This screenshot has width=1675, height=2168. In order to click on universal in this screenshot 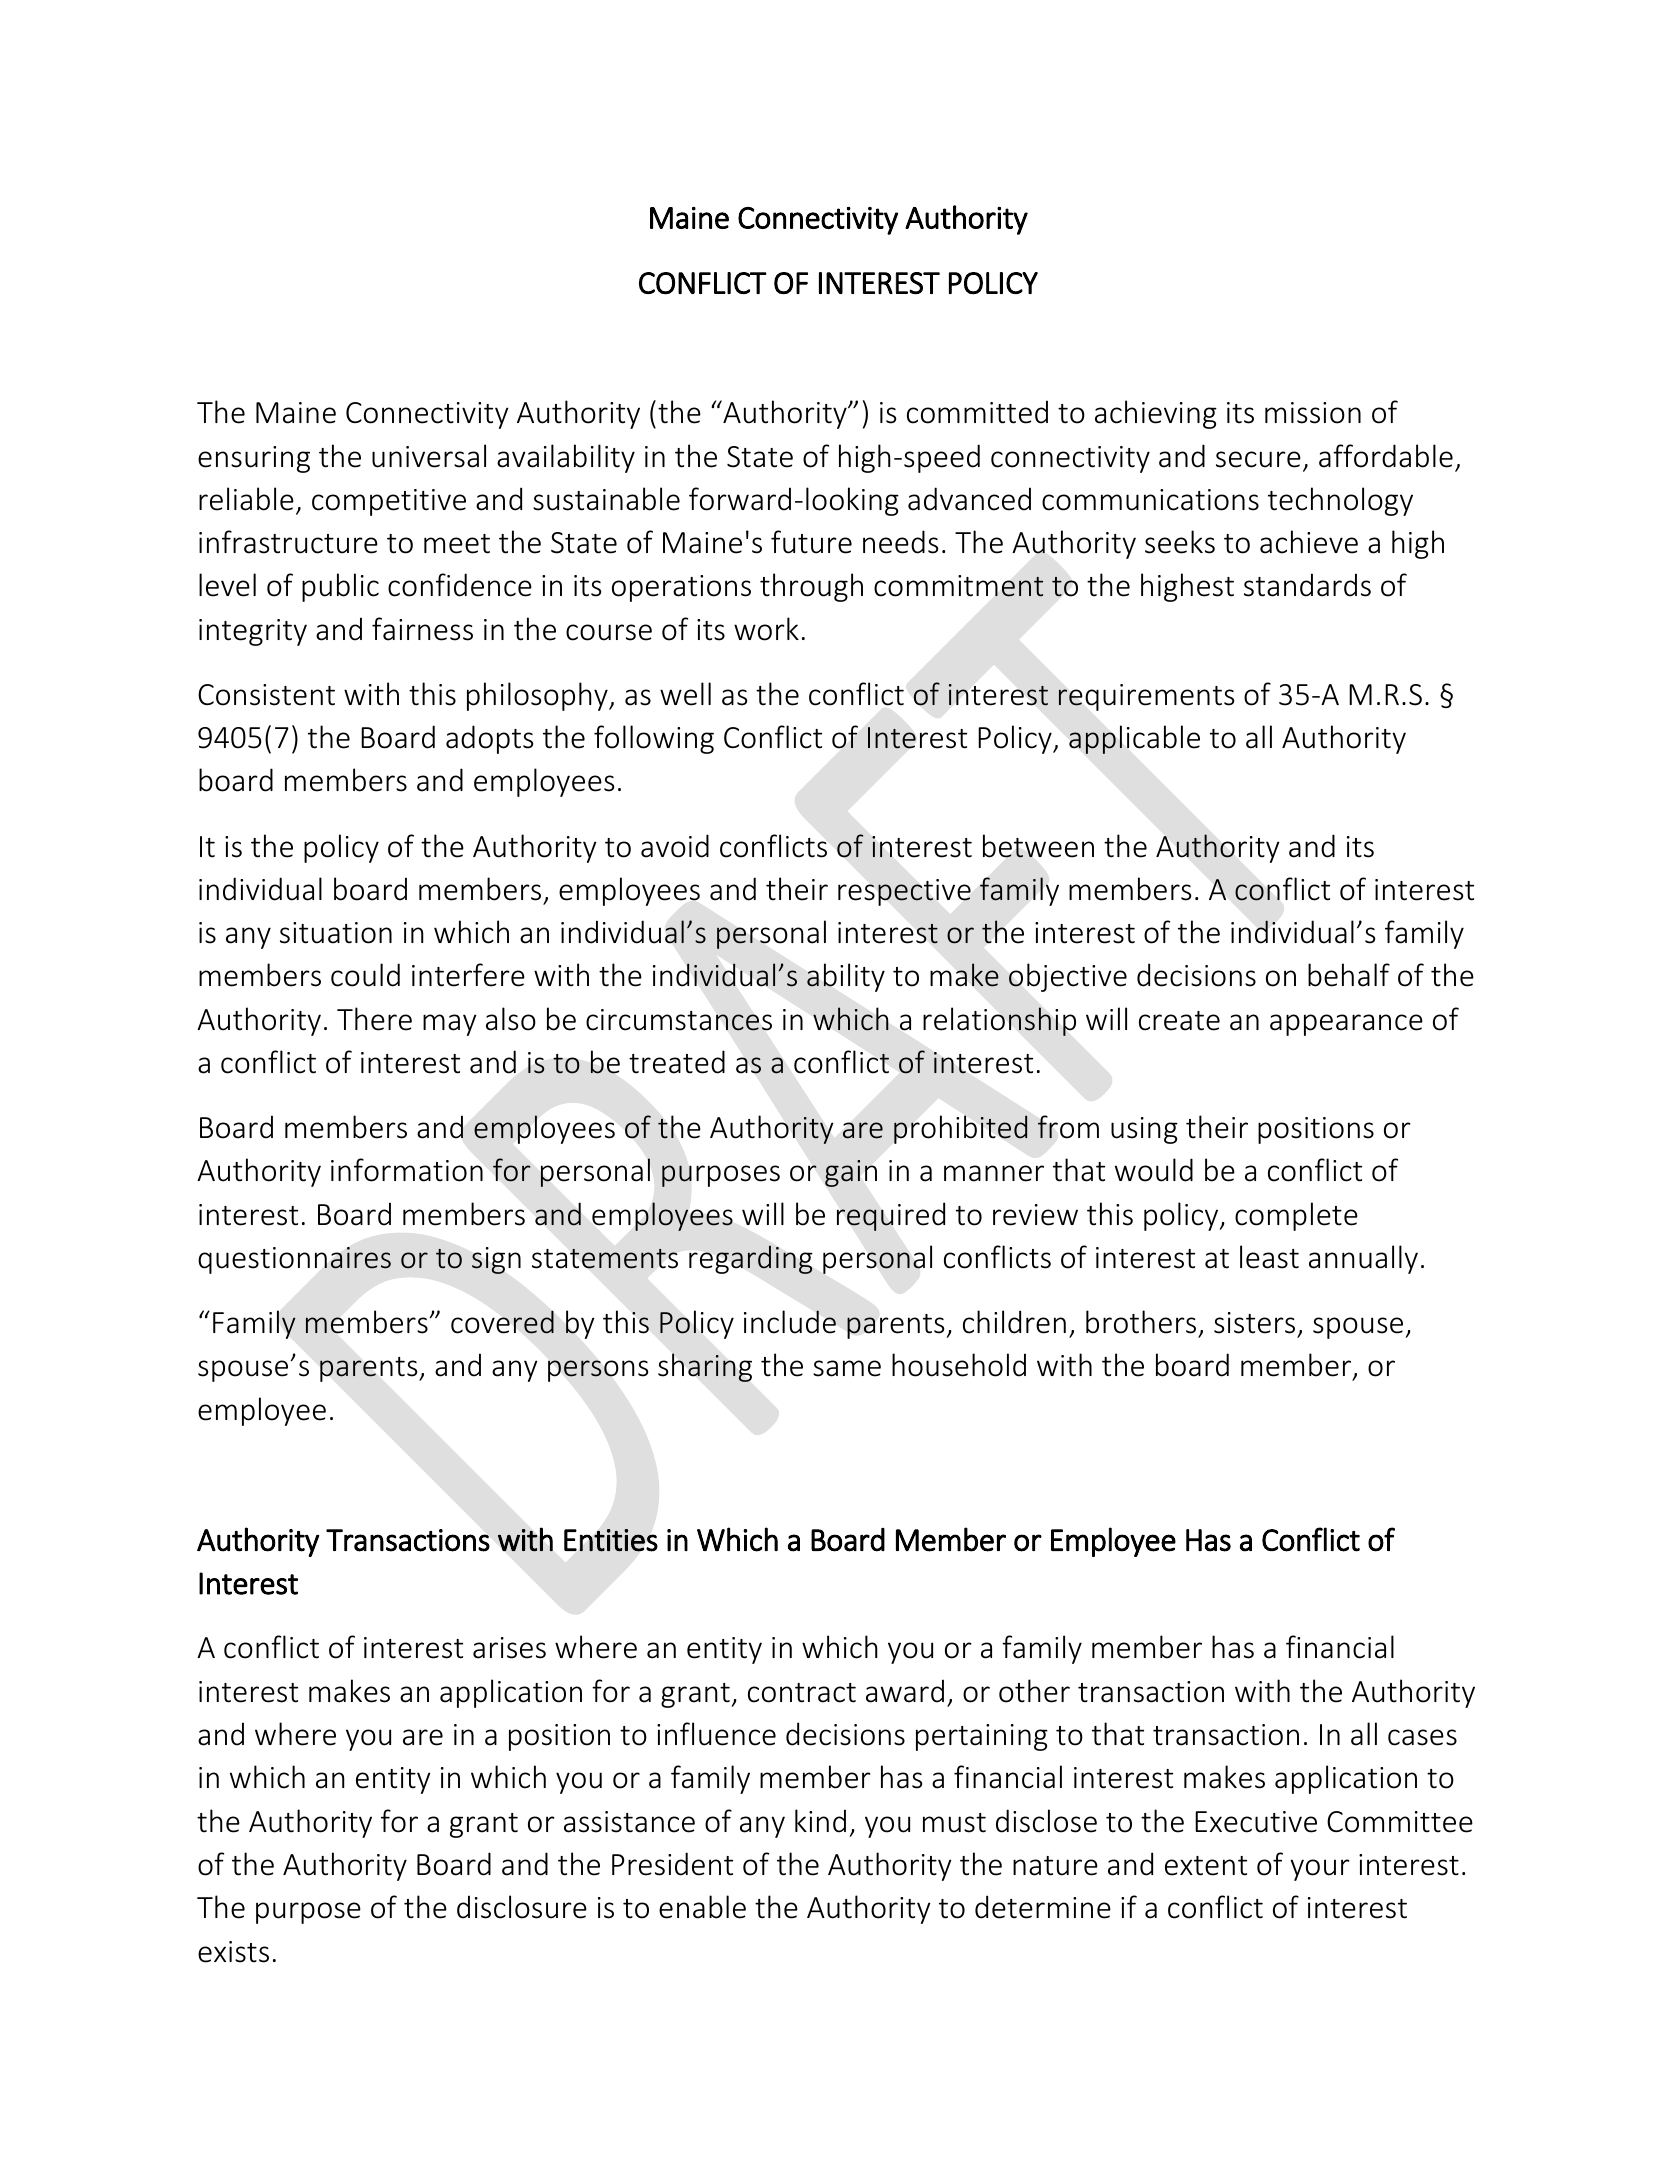, I will do `click(429, 456)`.
